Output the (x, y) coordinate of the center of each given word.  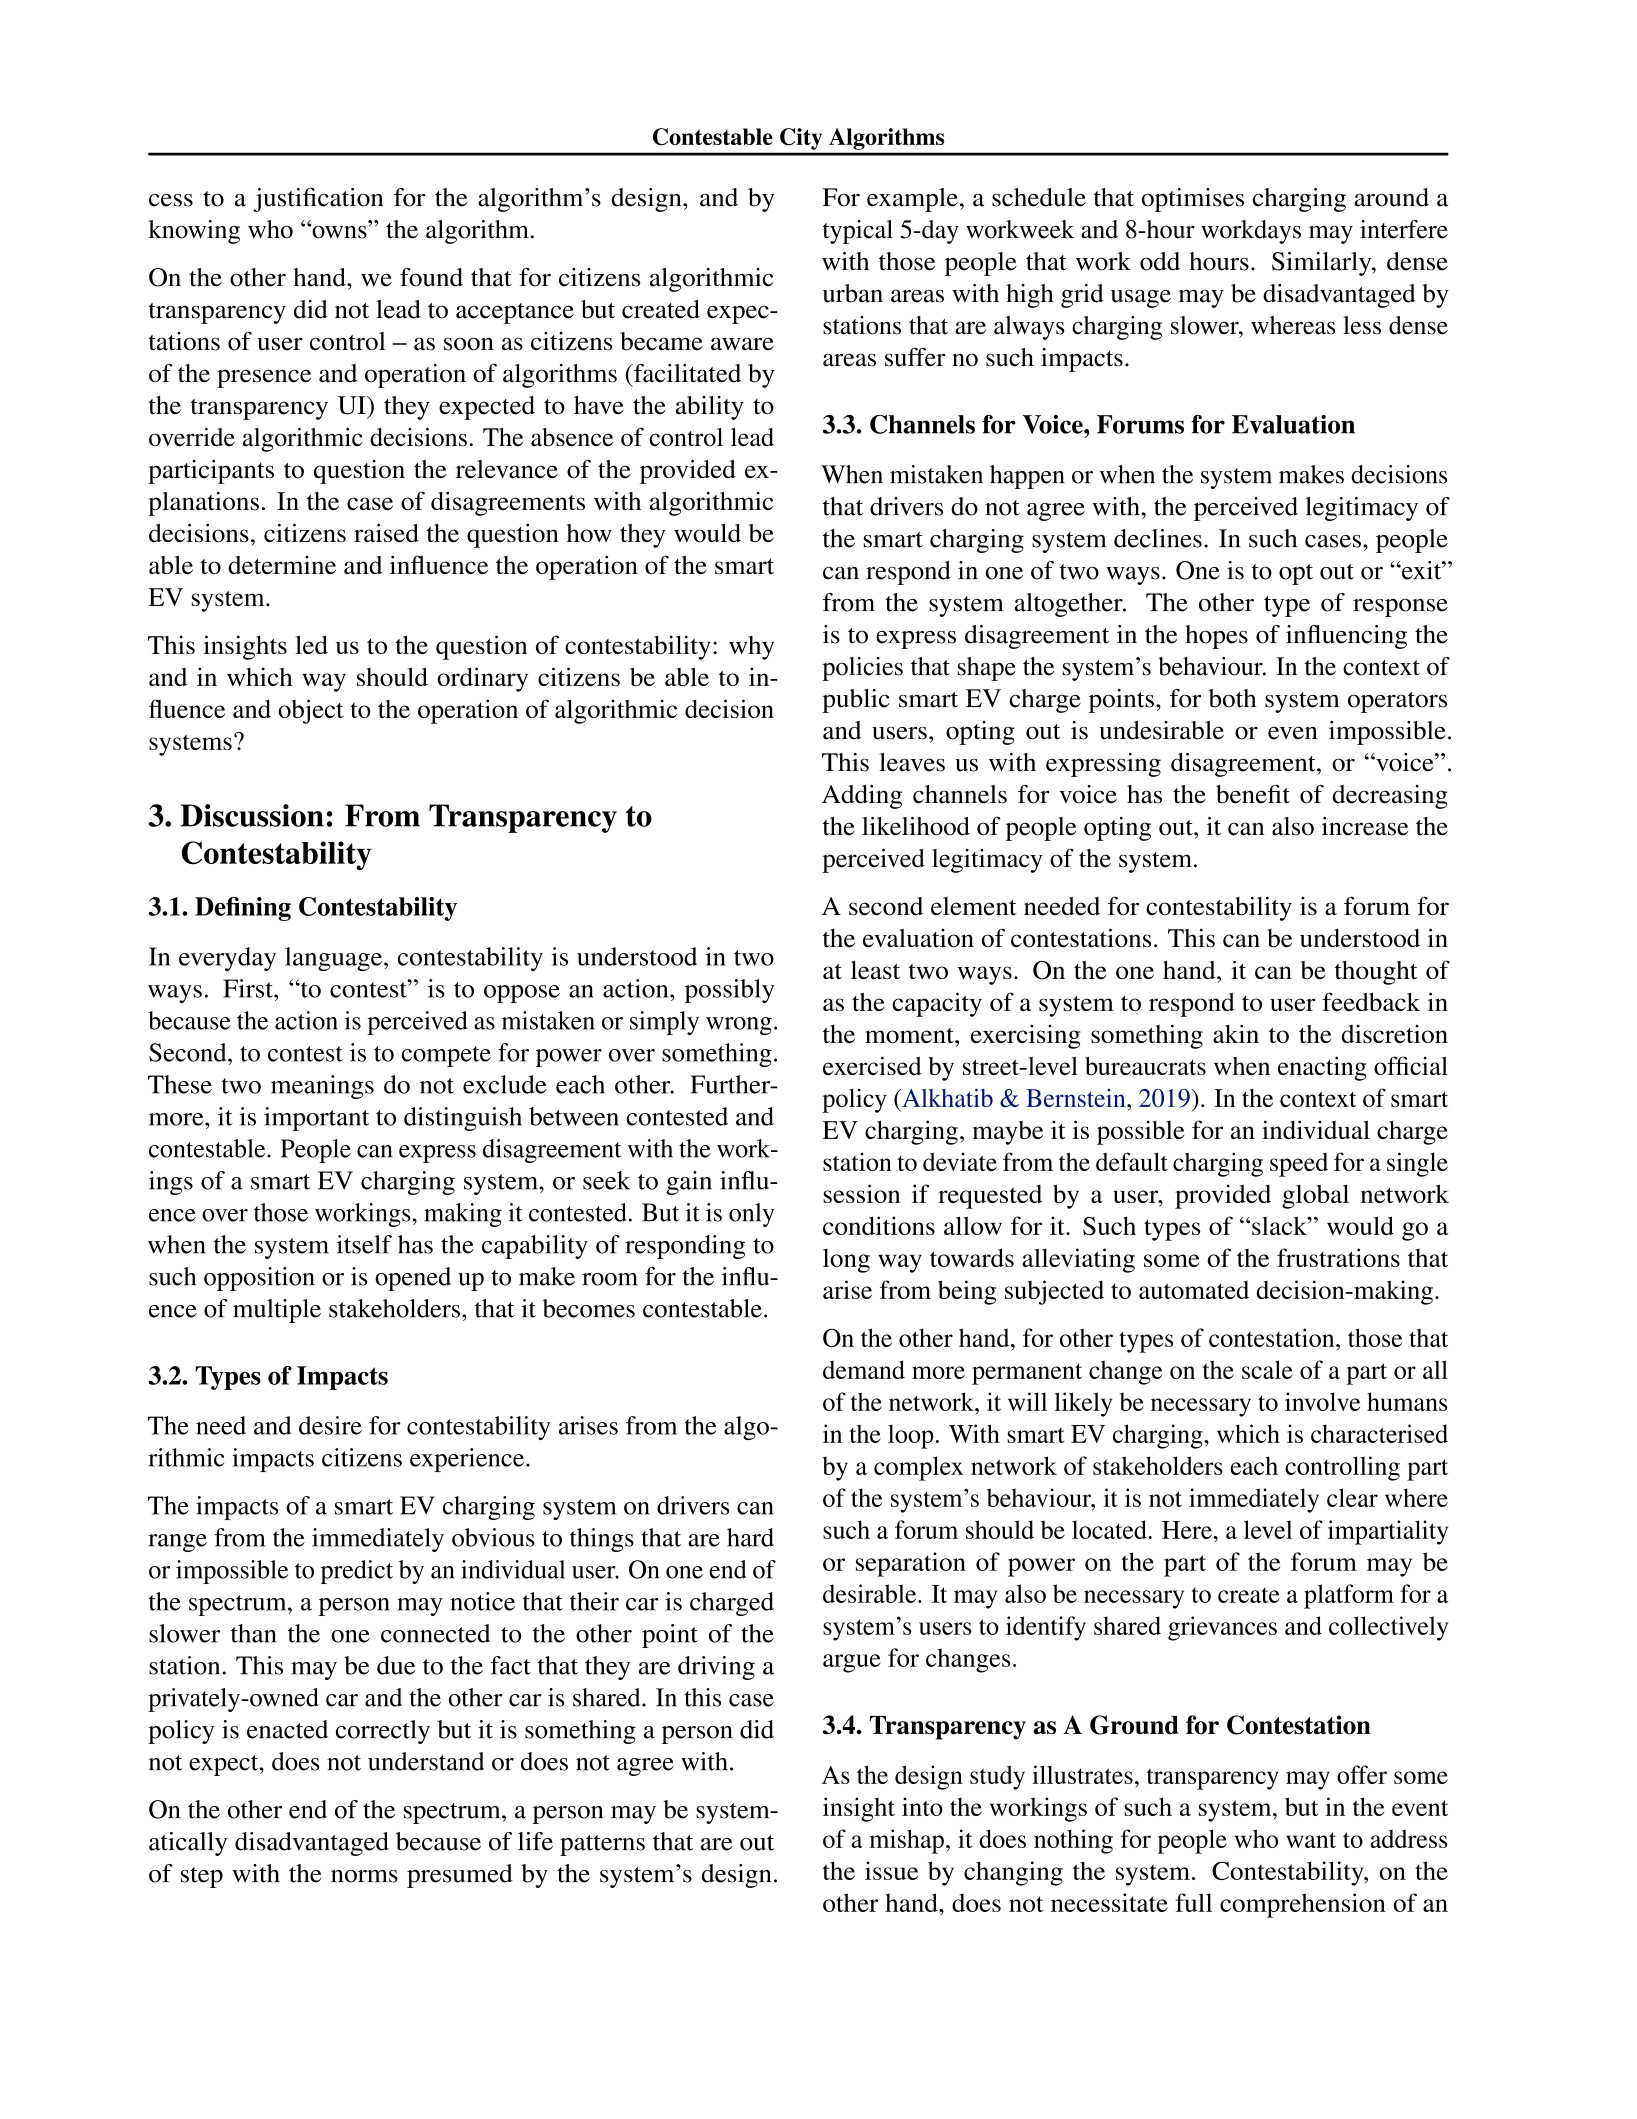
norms (364, 1876)
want (1311, 1840)
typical (858, 232)
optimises (1192, 200)
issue (891, 1870)
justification (318, 200)
